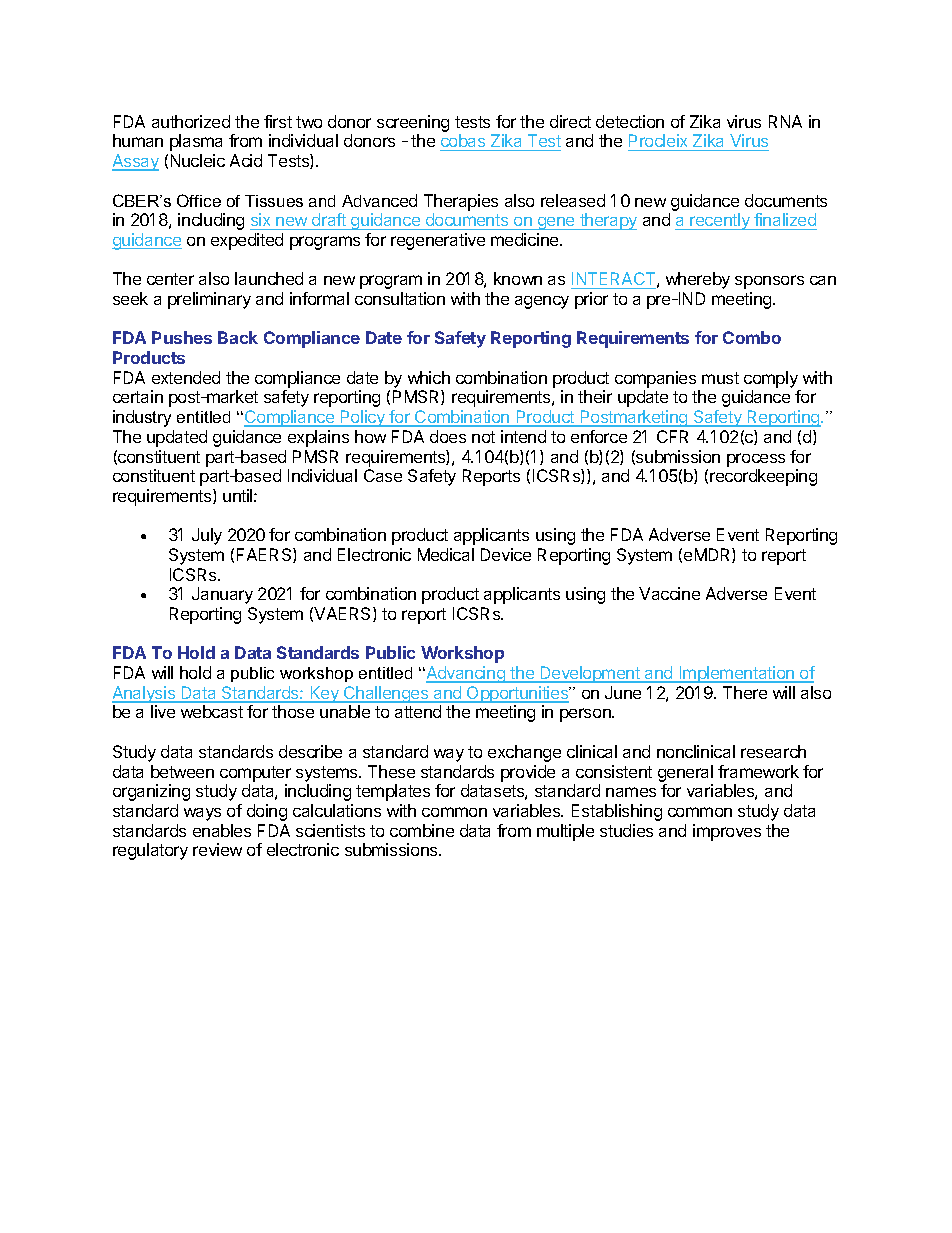 The image size is (952, 1233). Describe the element at coordinates (429, 377) in the page. I see `which` at that location.
